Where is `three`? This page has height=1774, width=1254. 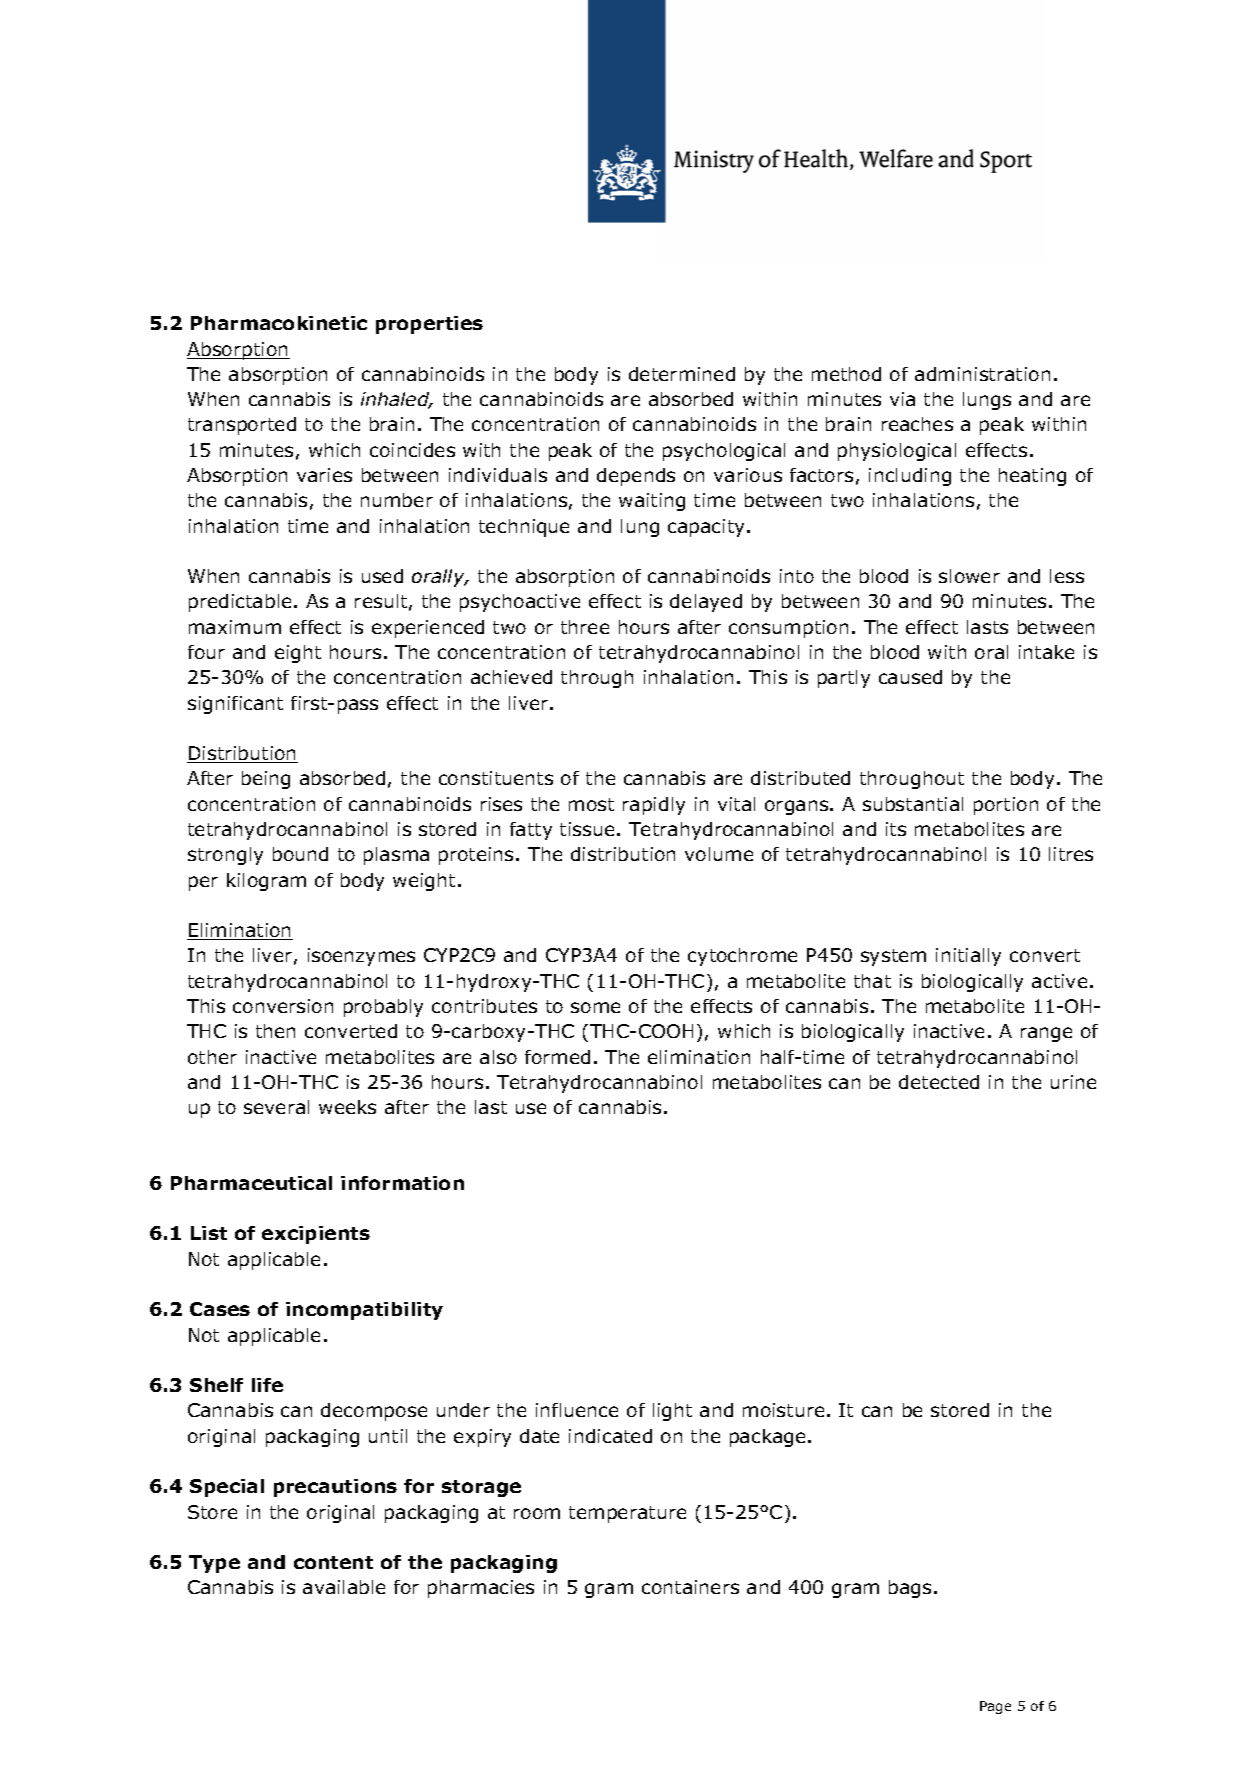 three is located at coordinates (585, 627).
